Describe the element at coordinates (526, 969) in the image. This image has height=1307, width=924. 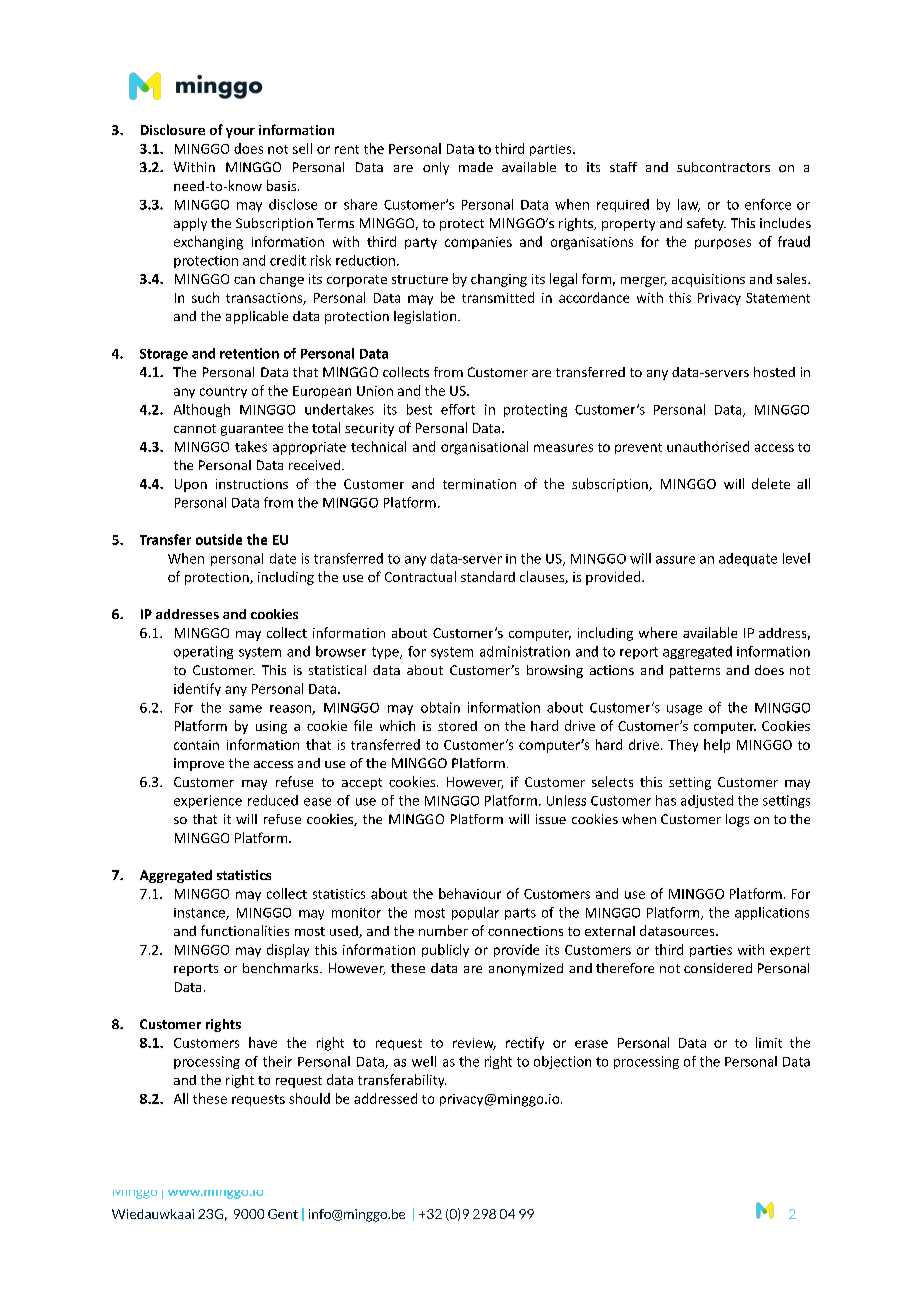
I see `anonymized` at that location.
